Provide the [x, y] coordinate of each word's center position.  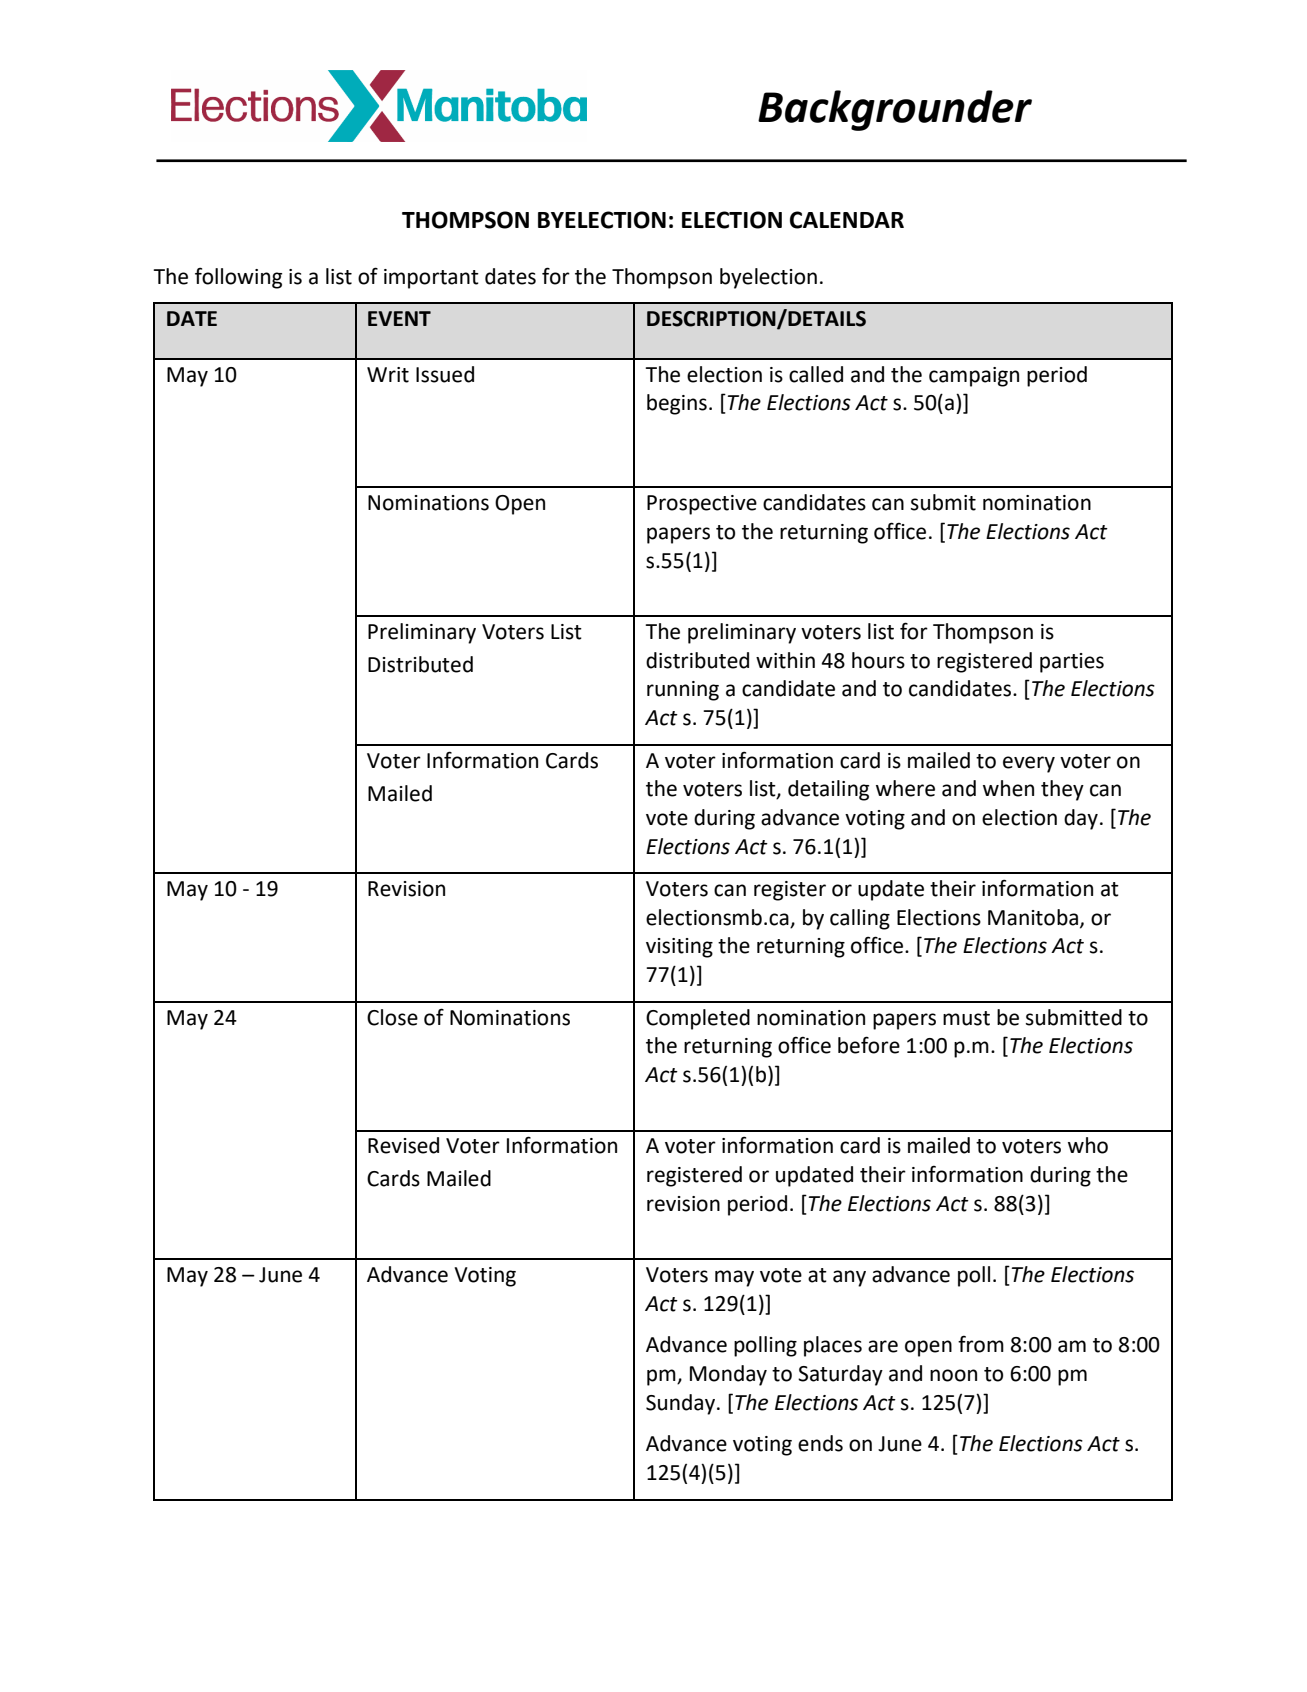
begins [677, 404]
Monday [728, 1375]
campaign [974, 377]
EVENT [399, 318]
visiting [679, 948]
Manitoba [1033, 917]
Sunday [680, 1404]
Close [392, 1017]
